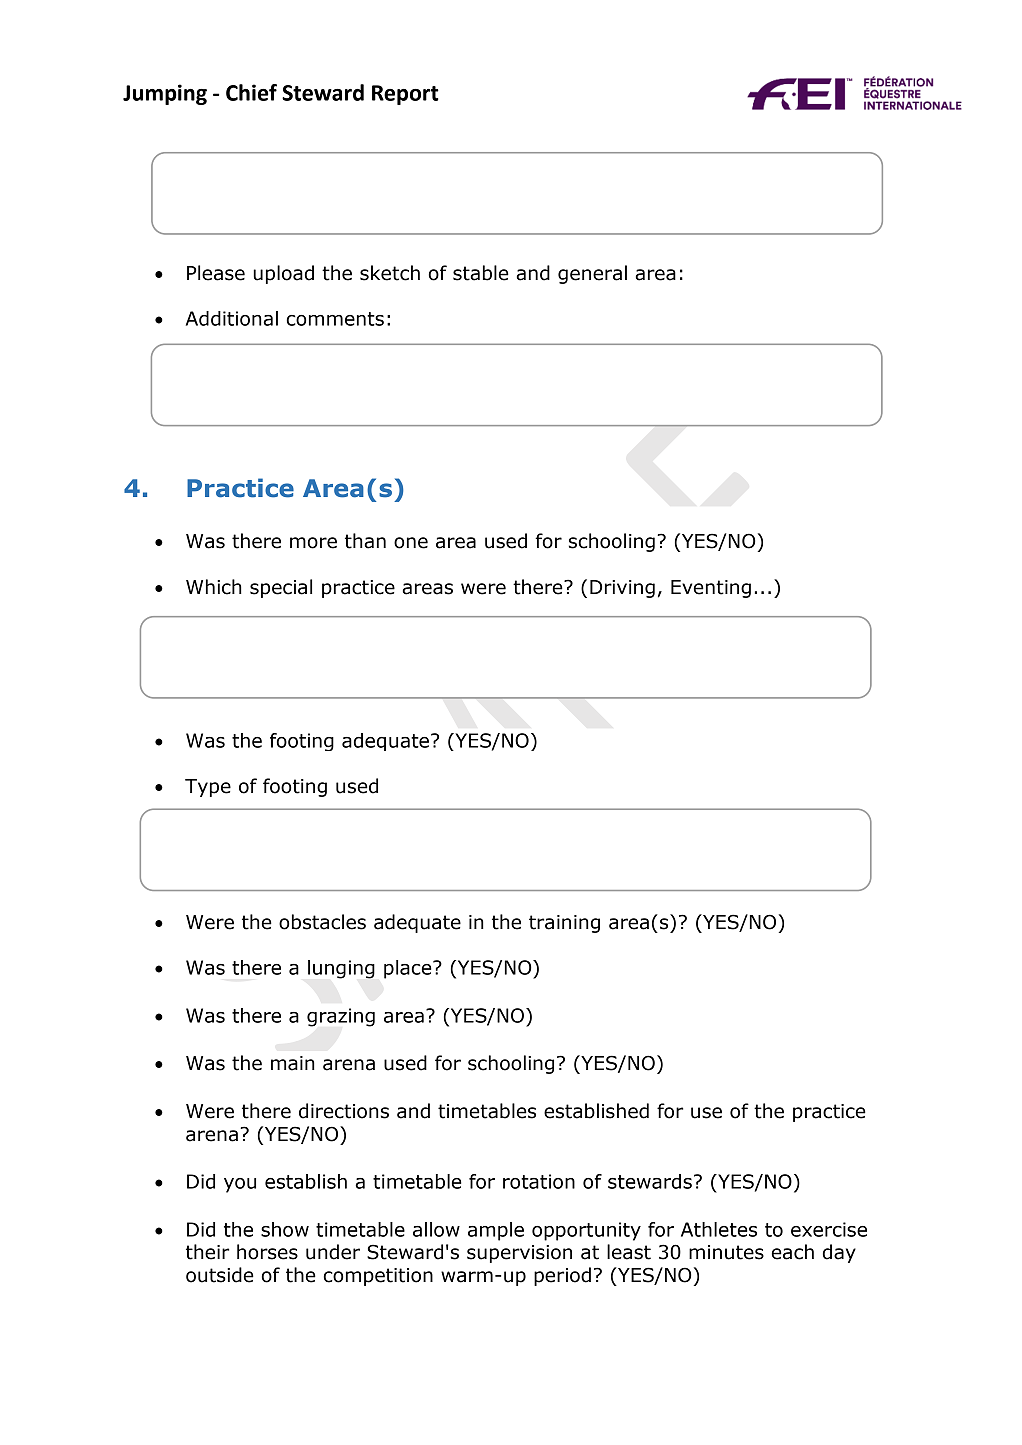 This image has height=1445, width=1022. Describe the element at coordinates (251, 92) in the image. I see `Chief` at that location.
